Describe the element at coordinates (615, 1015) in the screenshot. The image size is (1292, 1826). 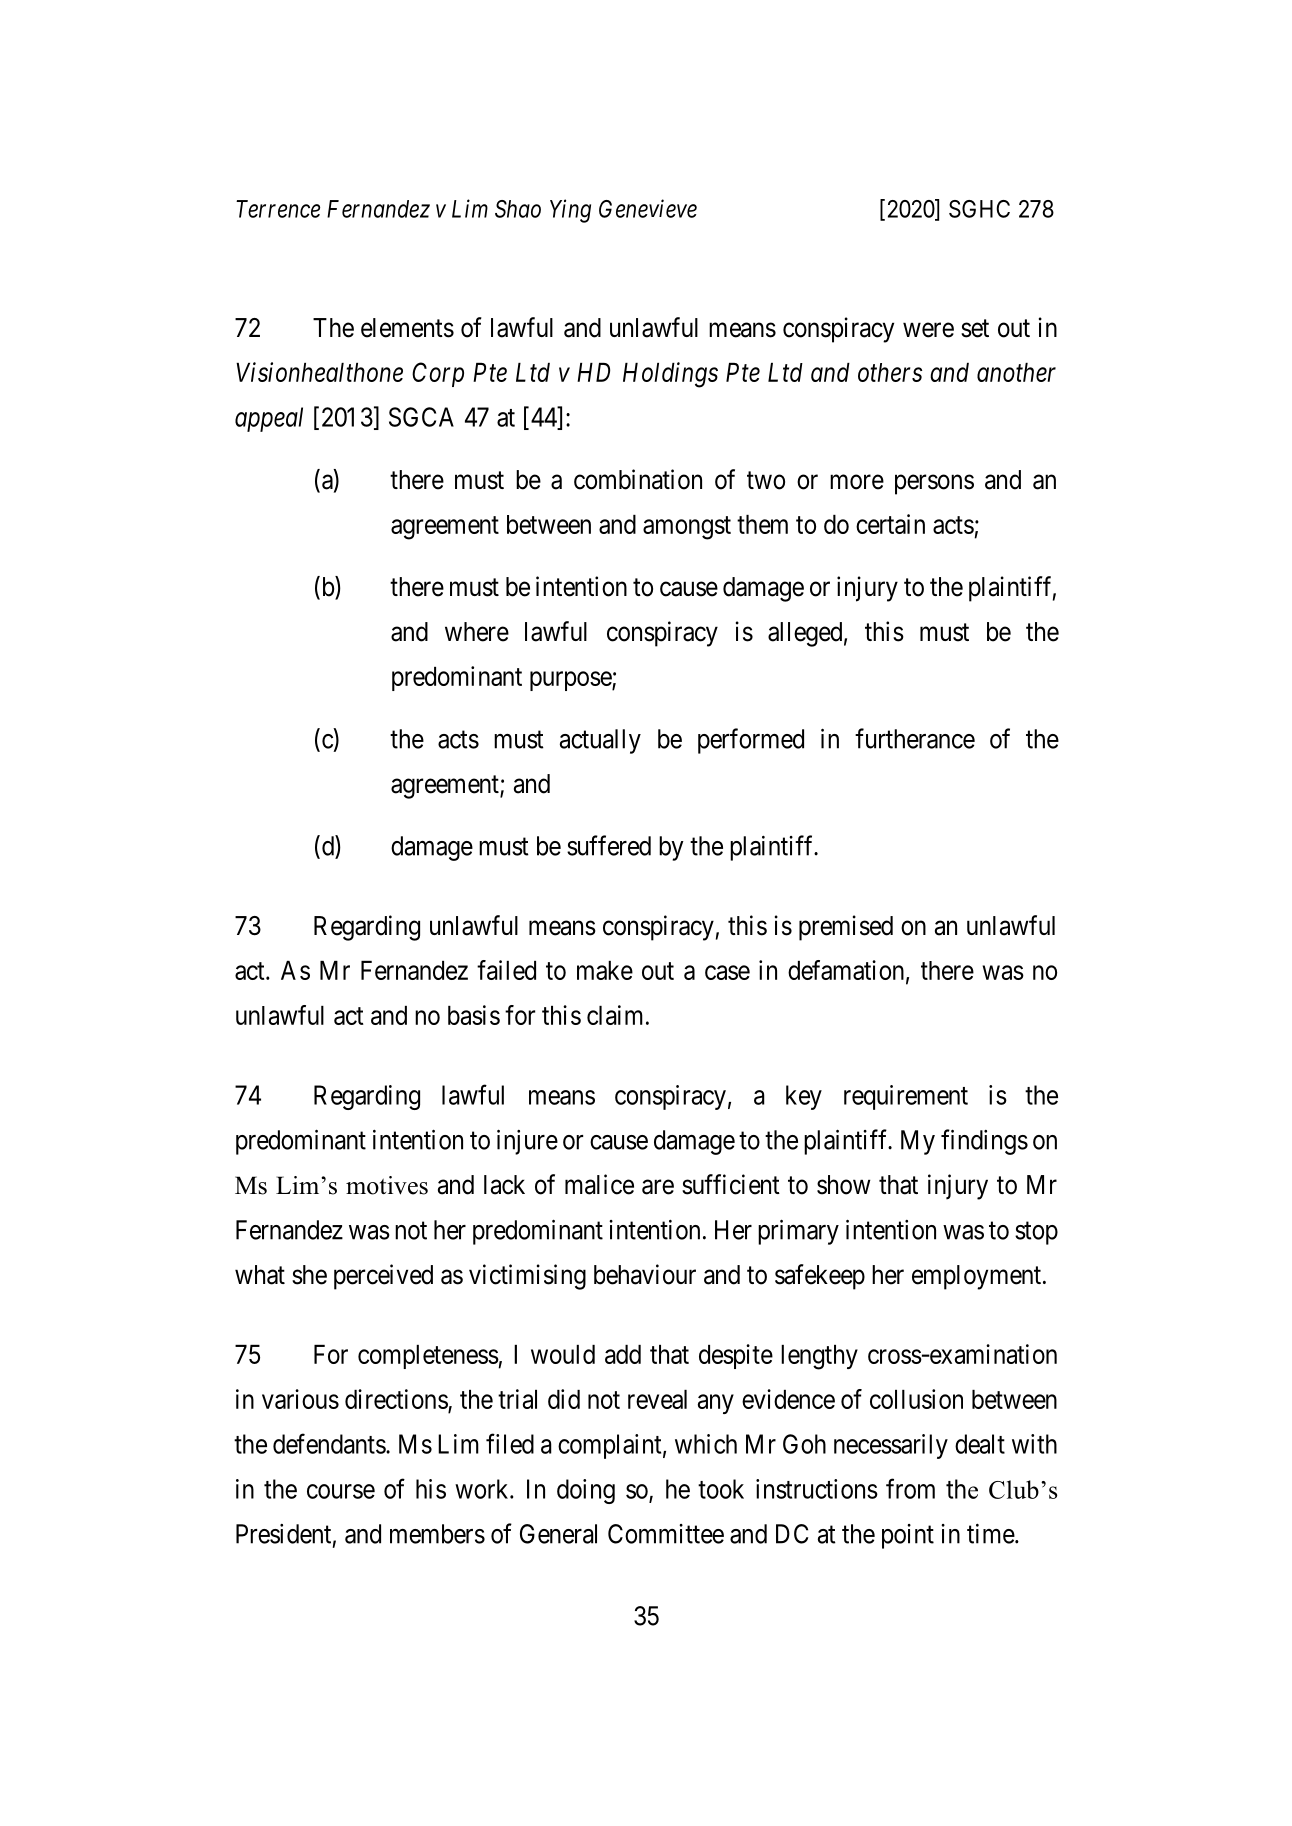
I see `claim` at that location.
